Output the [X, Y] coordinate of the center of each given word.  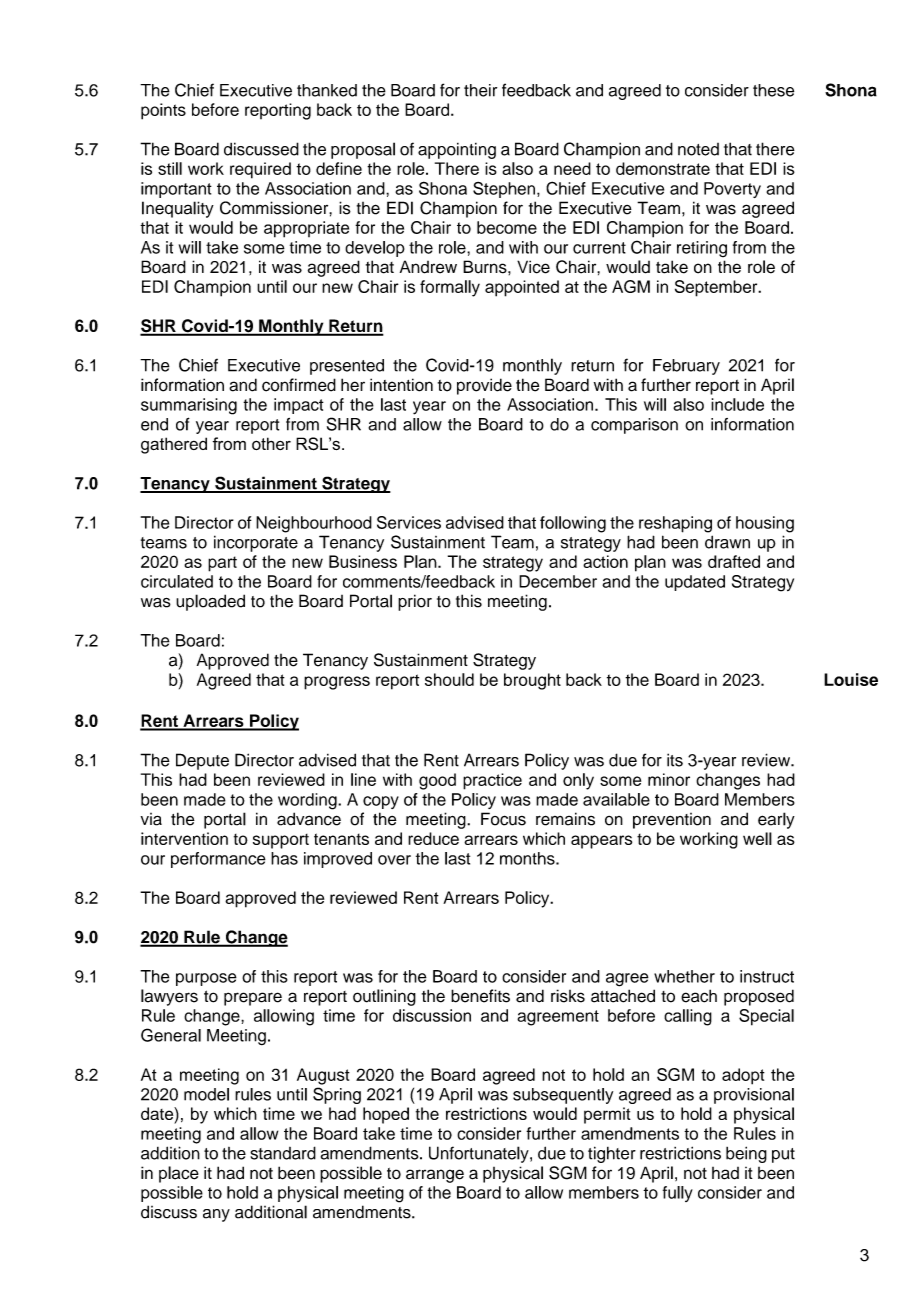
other [271, 443]
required [260, 170]
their [480, 90]
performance [218, 860]
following [573, 524]
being [746, 1154]
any [216, 1215]
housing [765, 524]
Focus [503, 819]
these [773, 90]
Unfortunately [480, 1154]
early [776, 820]
